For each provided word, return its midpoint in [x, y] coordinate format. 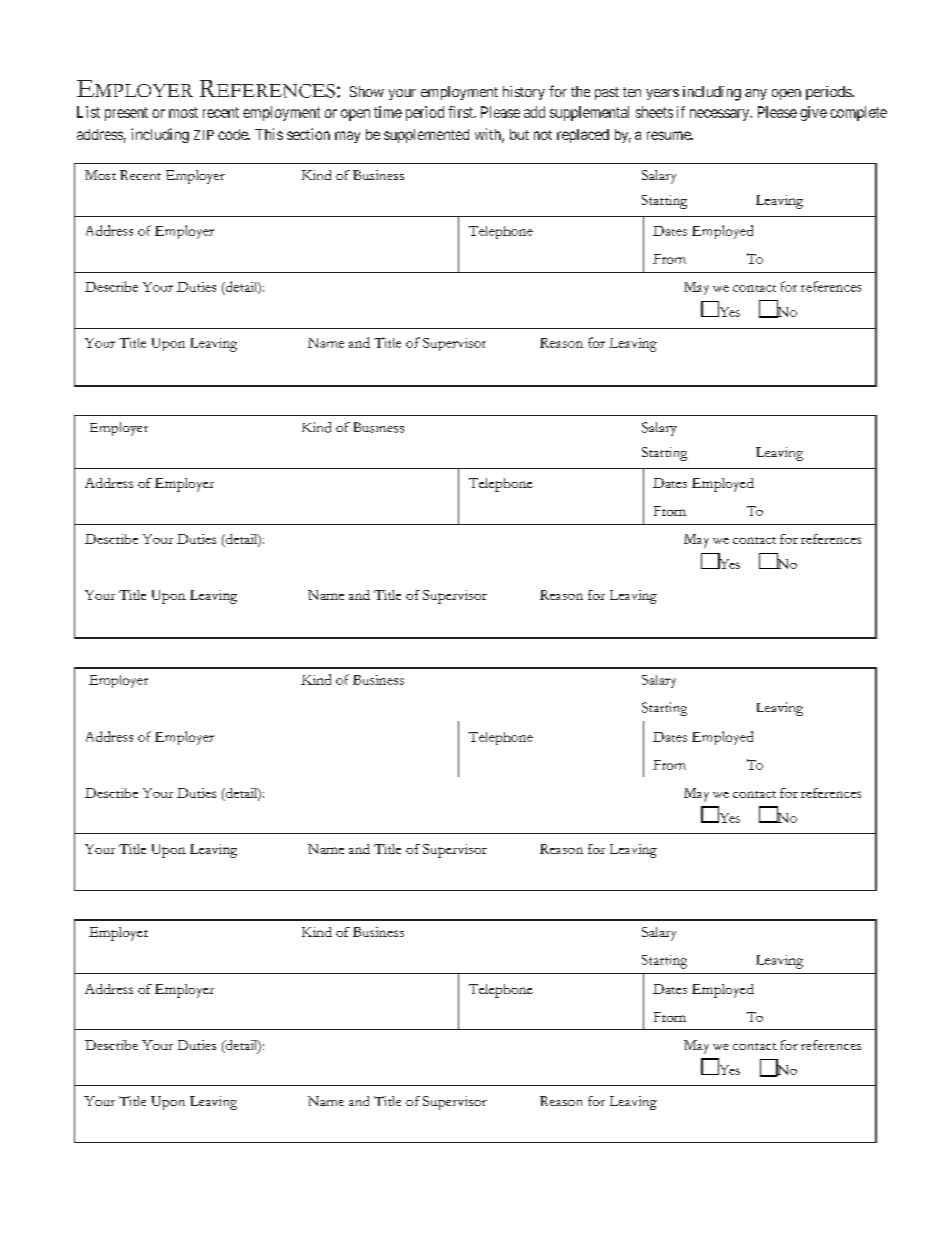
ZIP [204, 135]
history [524, 93]
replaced [583, 136]
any [756, 94]
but [519, 134]
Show [367, 91]
